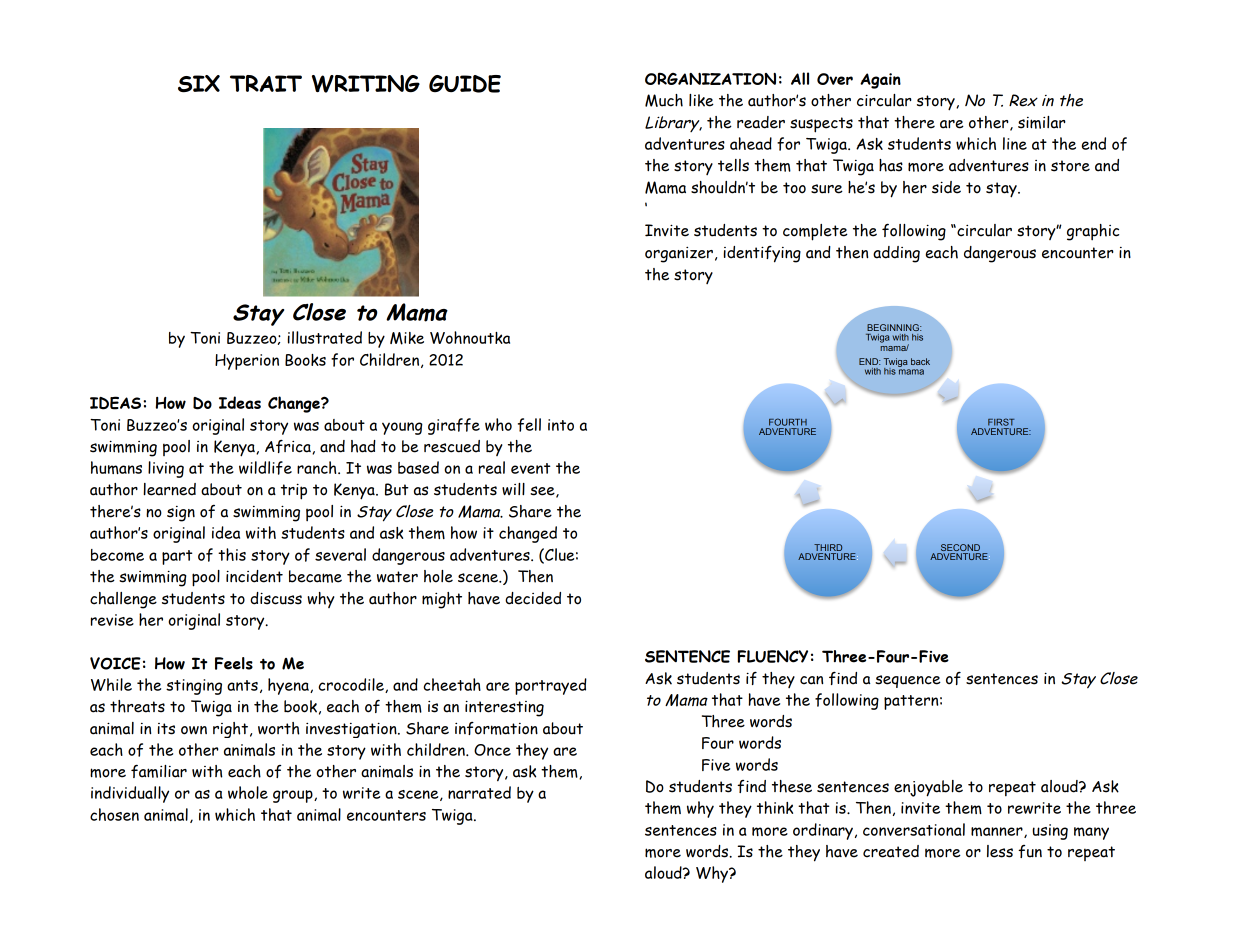 The image size is (1233, 952). I want to click on SIX, so click(199, 83).
